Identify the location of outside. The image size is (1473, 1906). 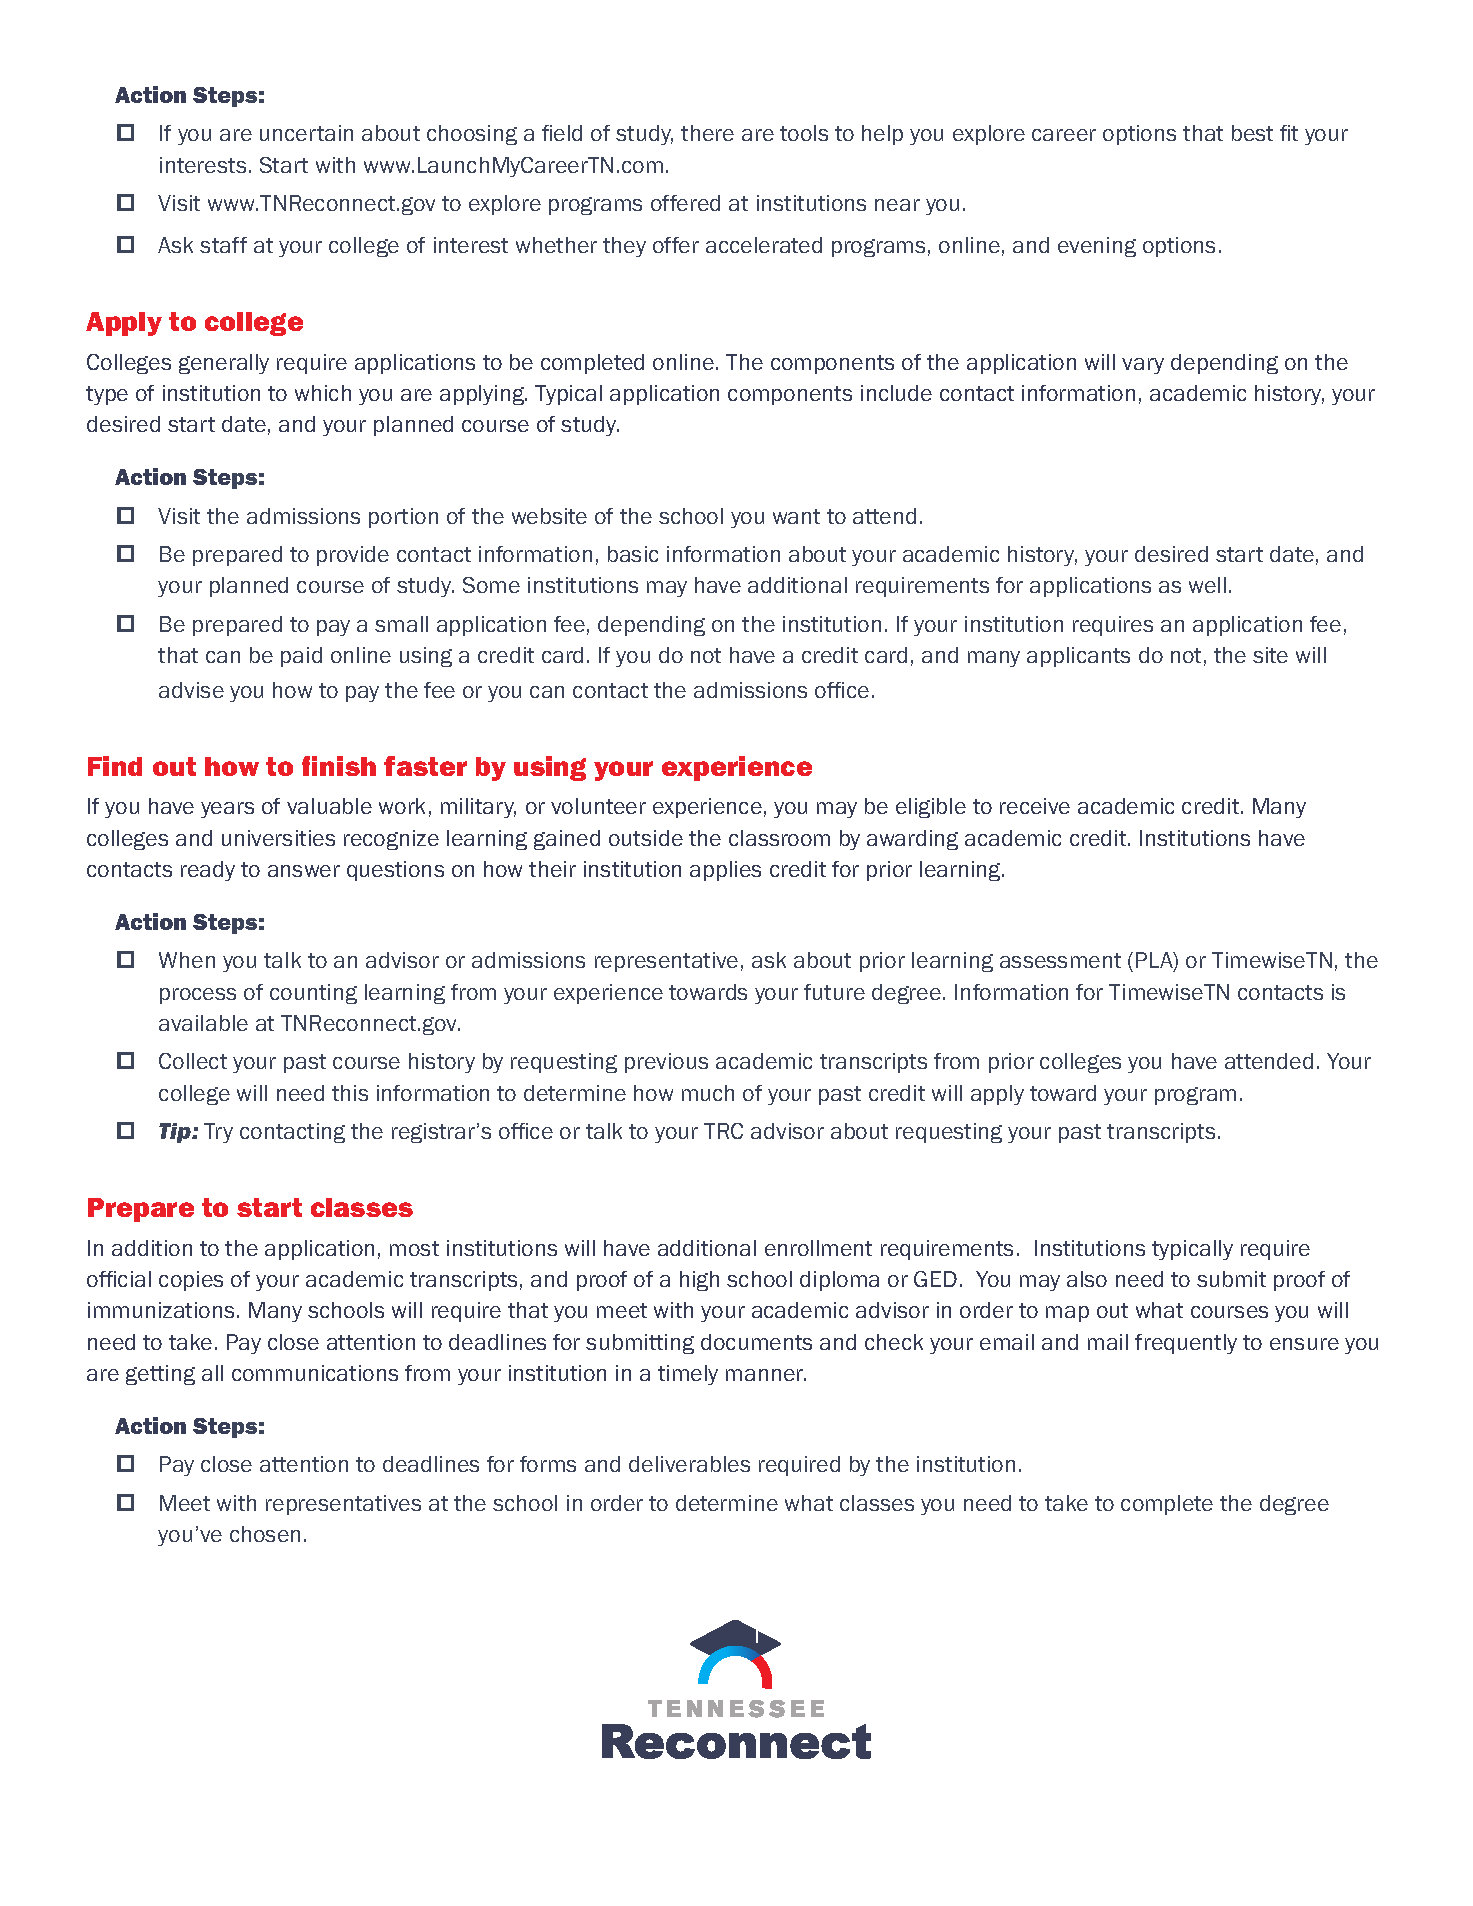
(646, 838).
